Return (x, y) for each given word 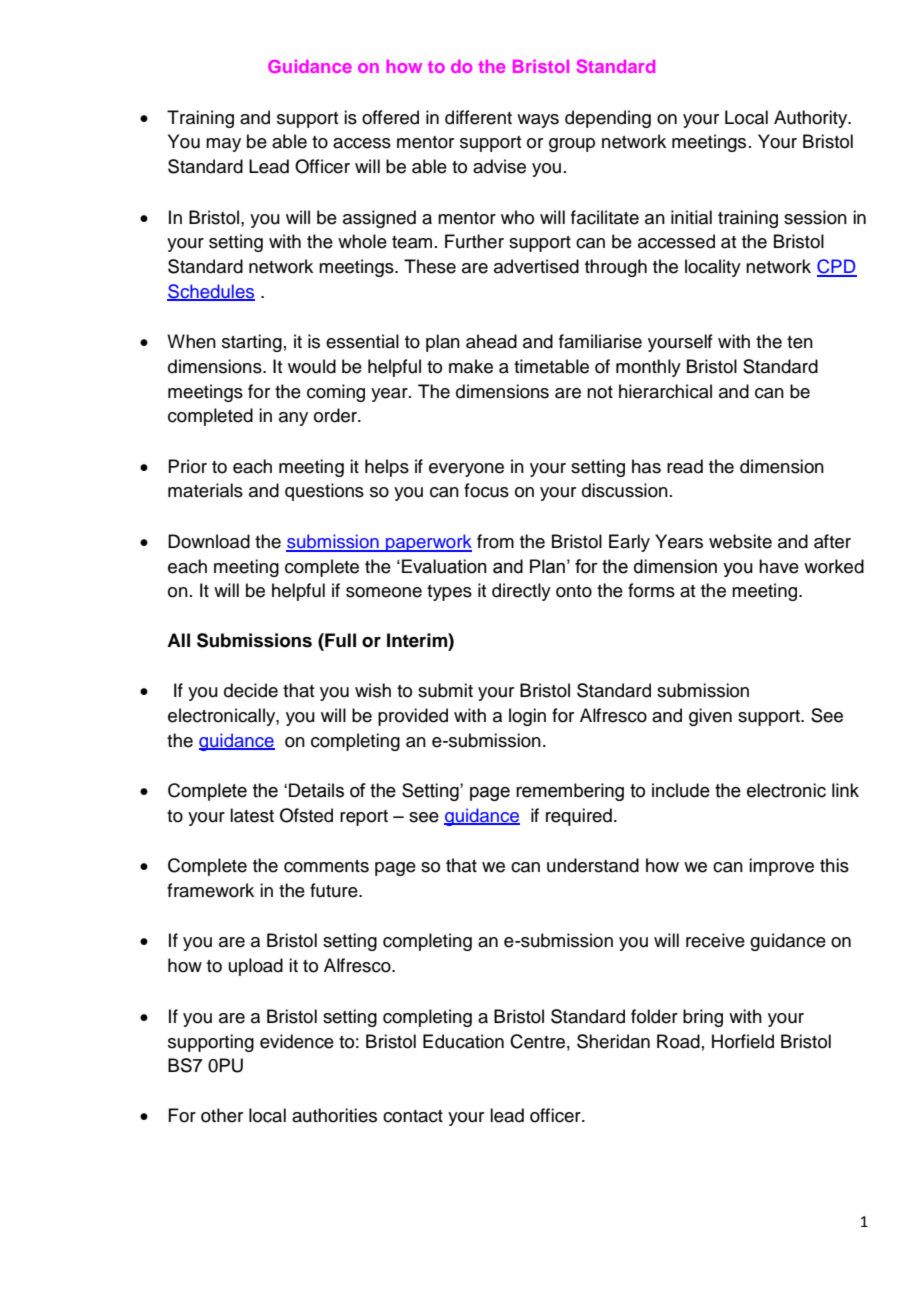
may (223, 145)
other (222, 1115)
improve (781, 867)
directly (521, 592)
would (312, 366)
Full (339, 640)
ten (800, 342)
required (579, 817)
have (779, 566)
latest (252, 815)
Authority (812, 119)
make (471, 366)
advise (499, 166)
